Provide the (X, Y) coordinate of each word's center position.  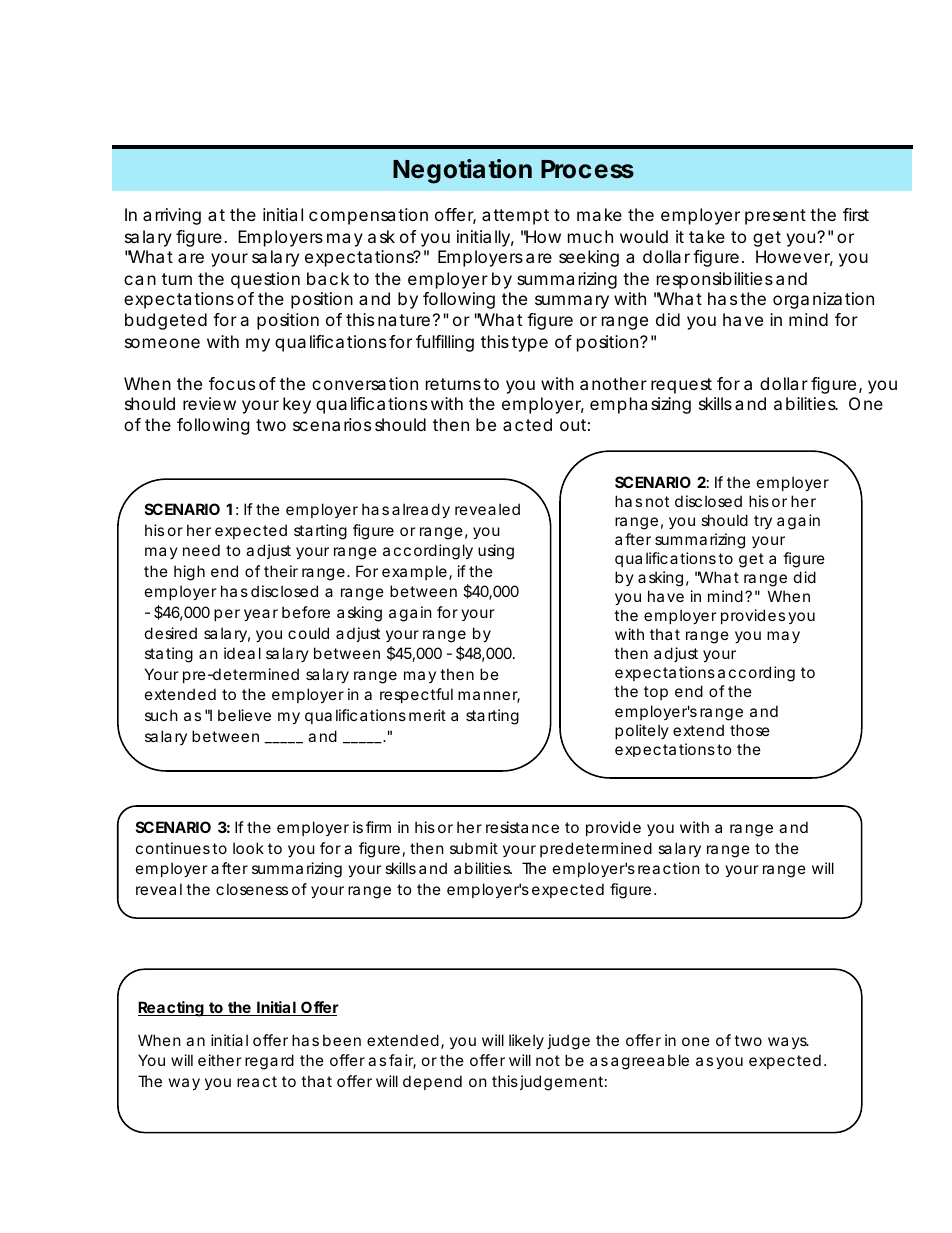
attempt (515, 217)
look (248, 848)
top (656, 693)
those (750, 730)
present (775, 217)
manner (489, 697)
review (209, 403)
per (227, 615)
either (220, 1060)
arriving (172, 216)
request (681, 386)
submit (474, 848)
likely (526, 1041)
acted (527, 424)
